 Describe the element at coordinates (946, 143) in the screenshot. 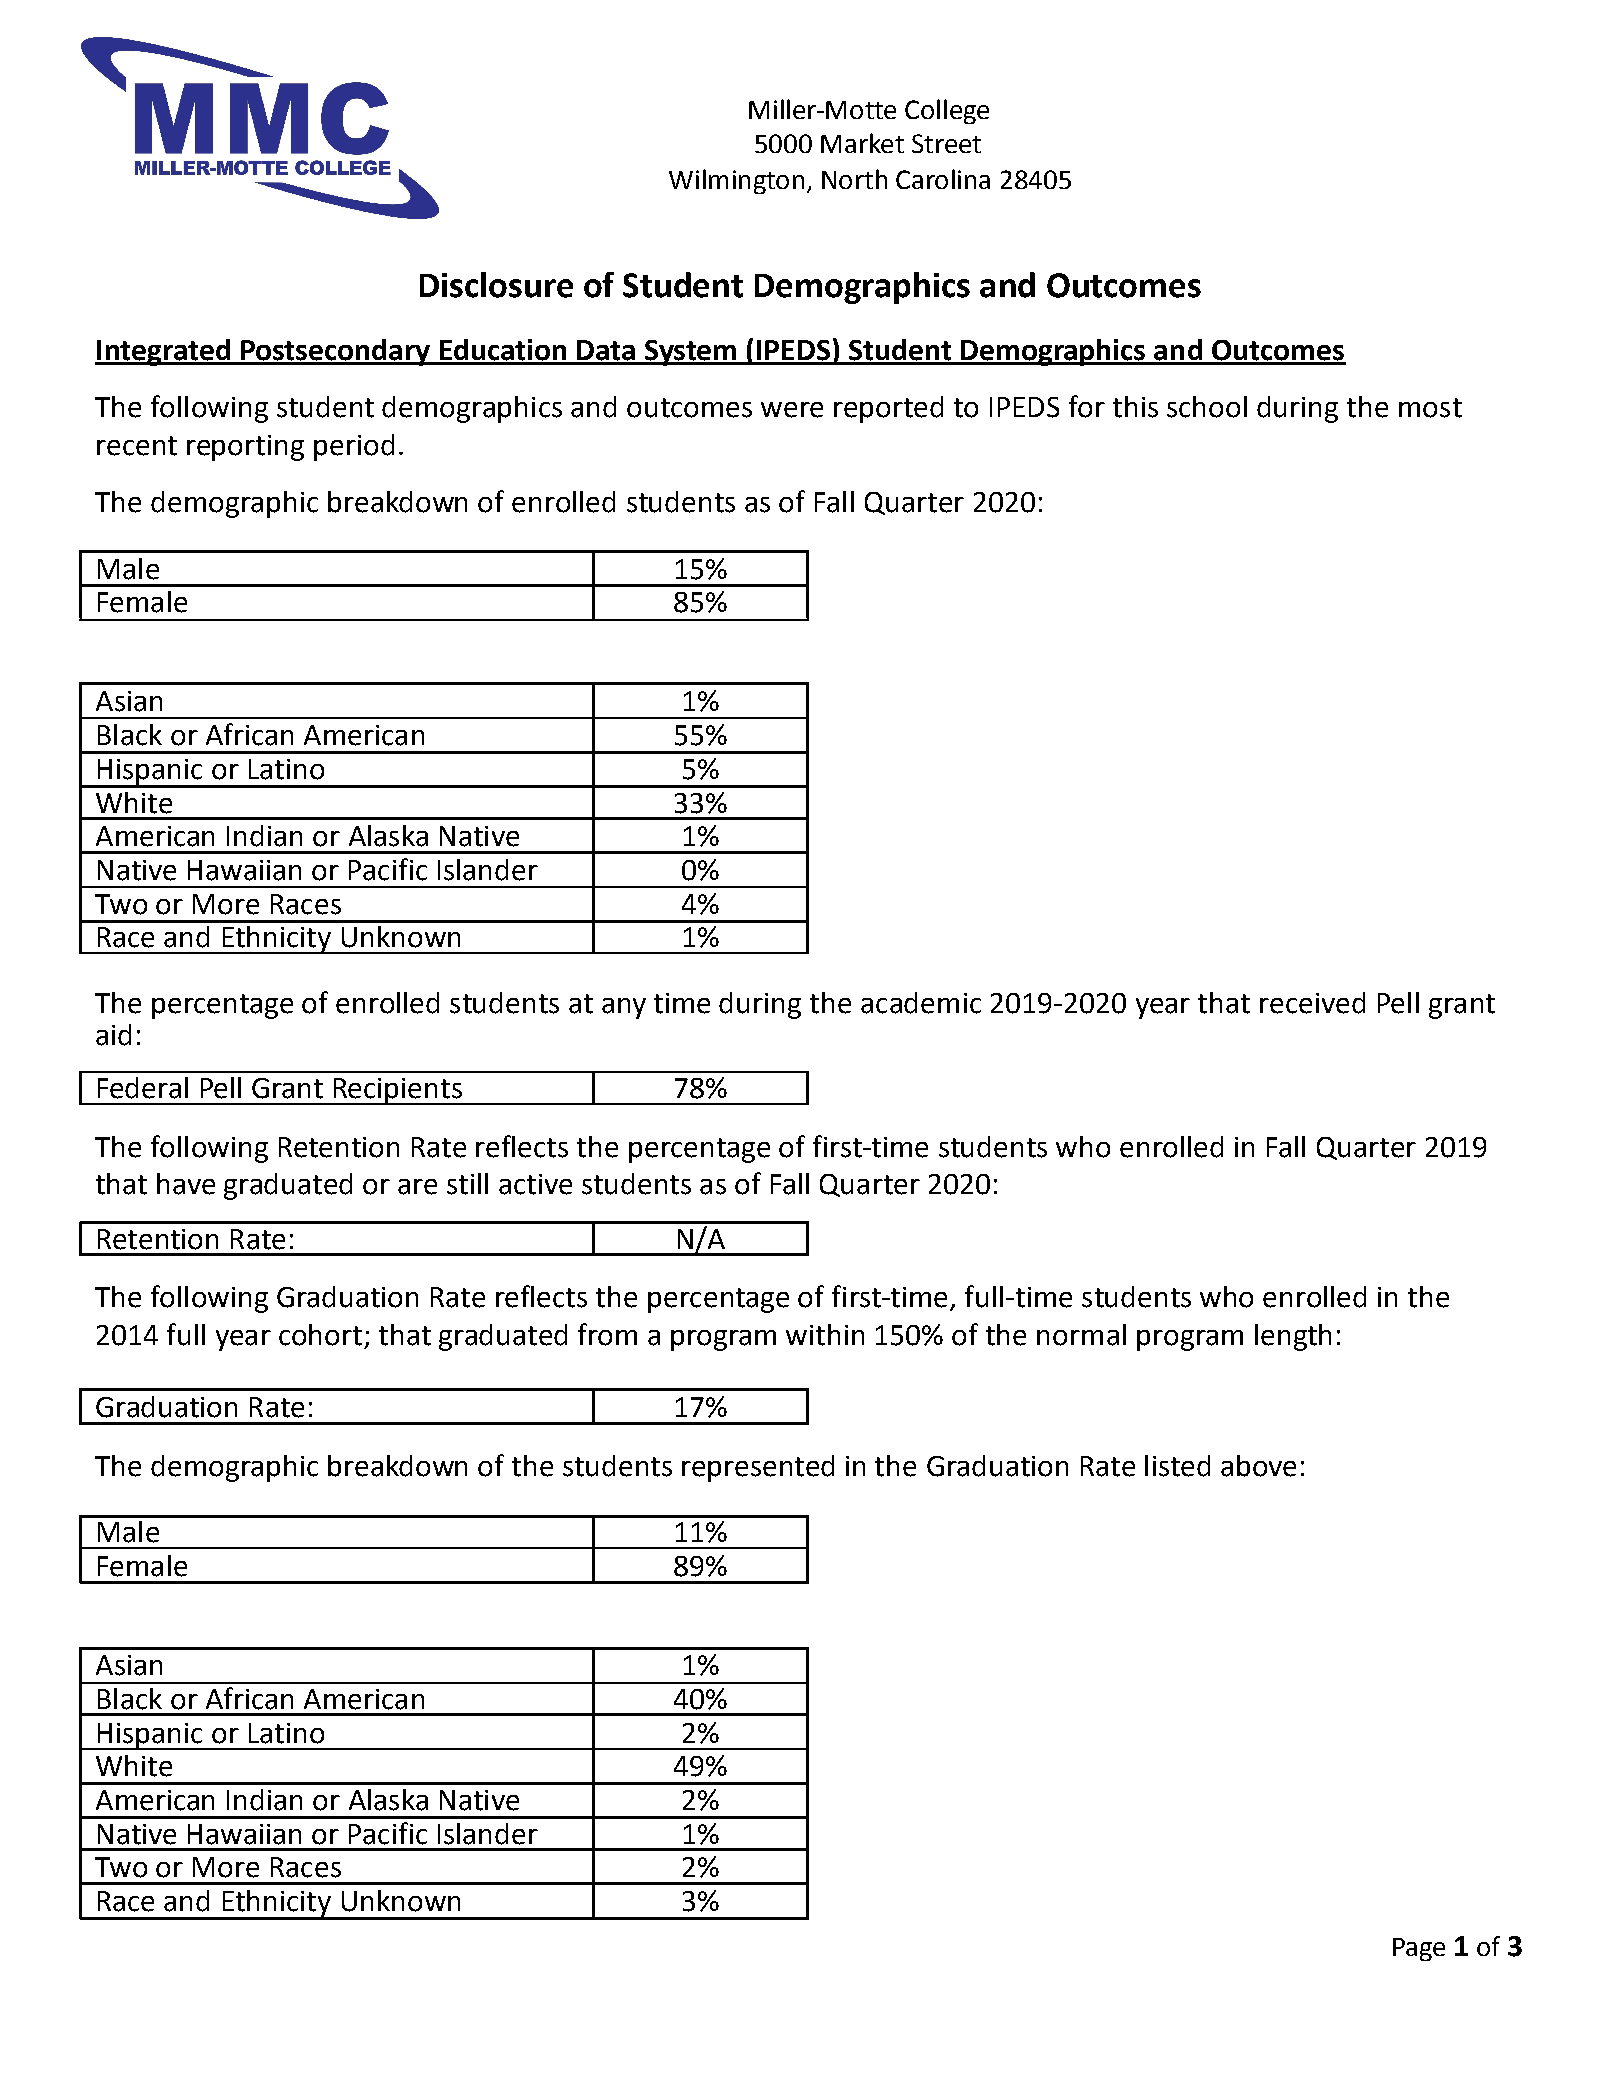

I see `Street` at that location.
